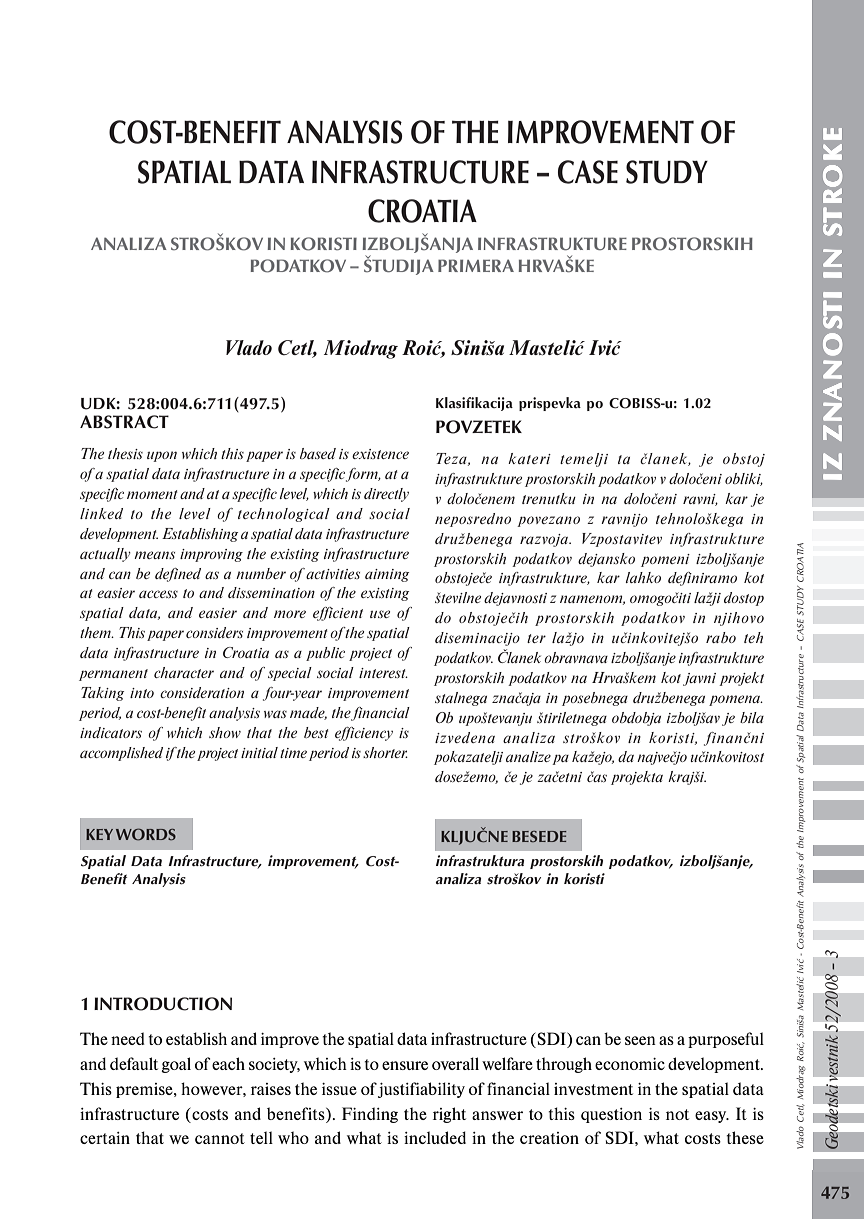 This screenshot has height=1219, width=864. Describe the element at coordinates (479, 427) in the screenshot. I see `POVZETEK` at that location.
